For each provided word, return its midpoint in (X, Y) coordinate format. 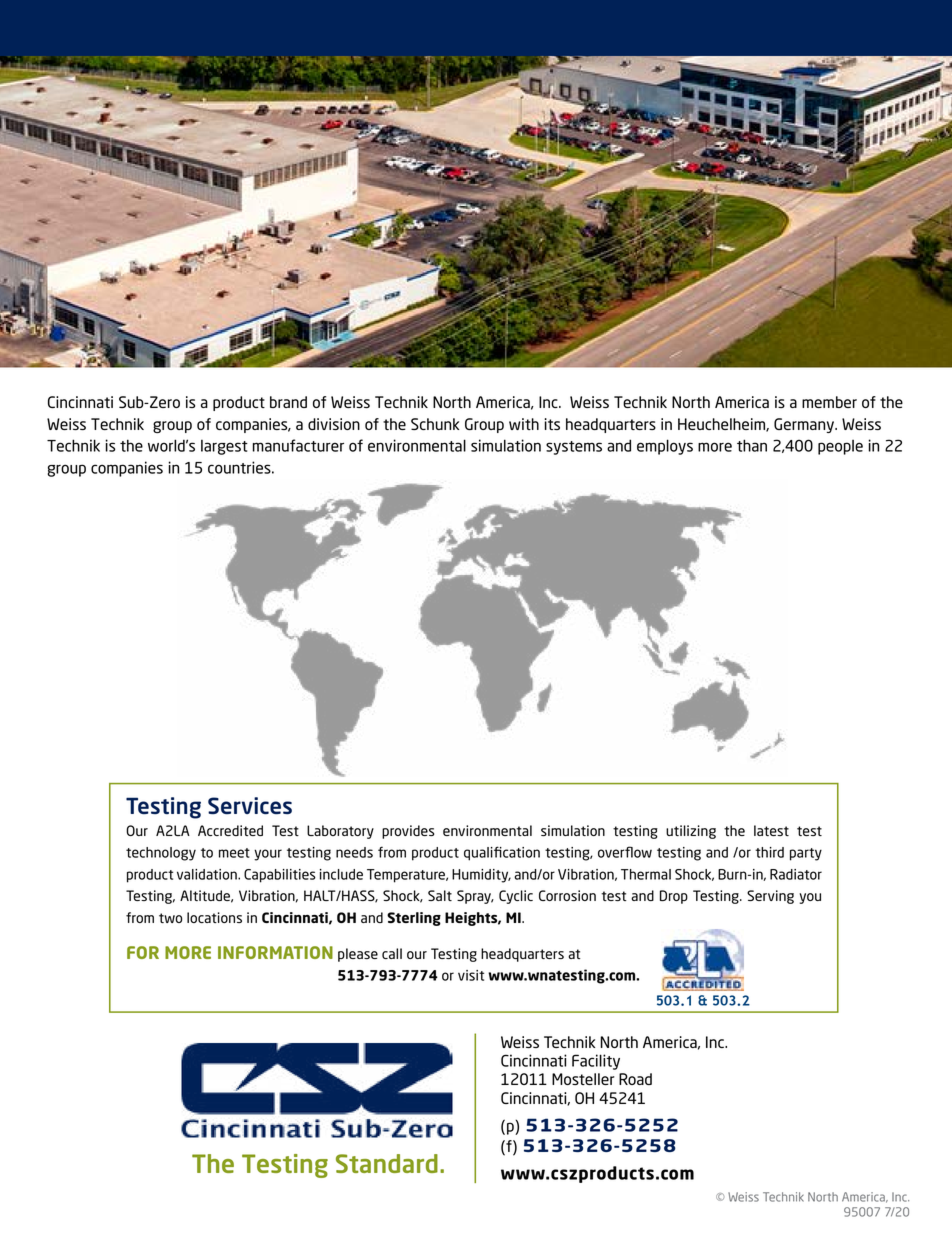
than (752, 445)
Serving (770, 897)
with (524, 424)
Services (250, 805)
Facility (596, 1062)
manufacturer (298, 445)
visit (471, 975)
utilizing (691, 832)
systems (574, 448)
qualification (502, 853)
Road (635, 1079)
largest (224, 447)
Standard (387, 1163)
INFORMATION (275, 952)
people (840, 447)
